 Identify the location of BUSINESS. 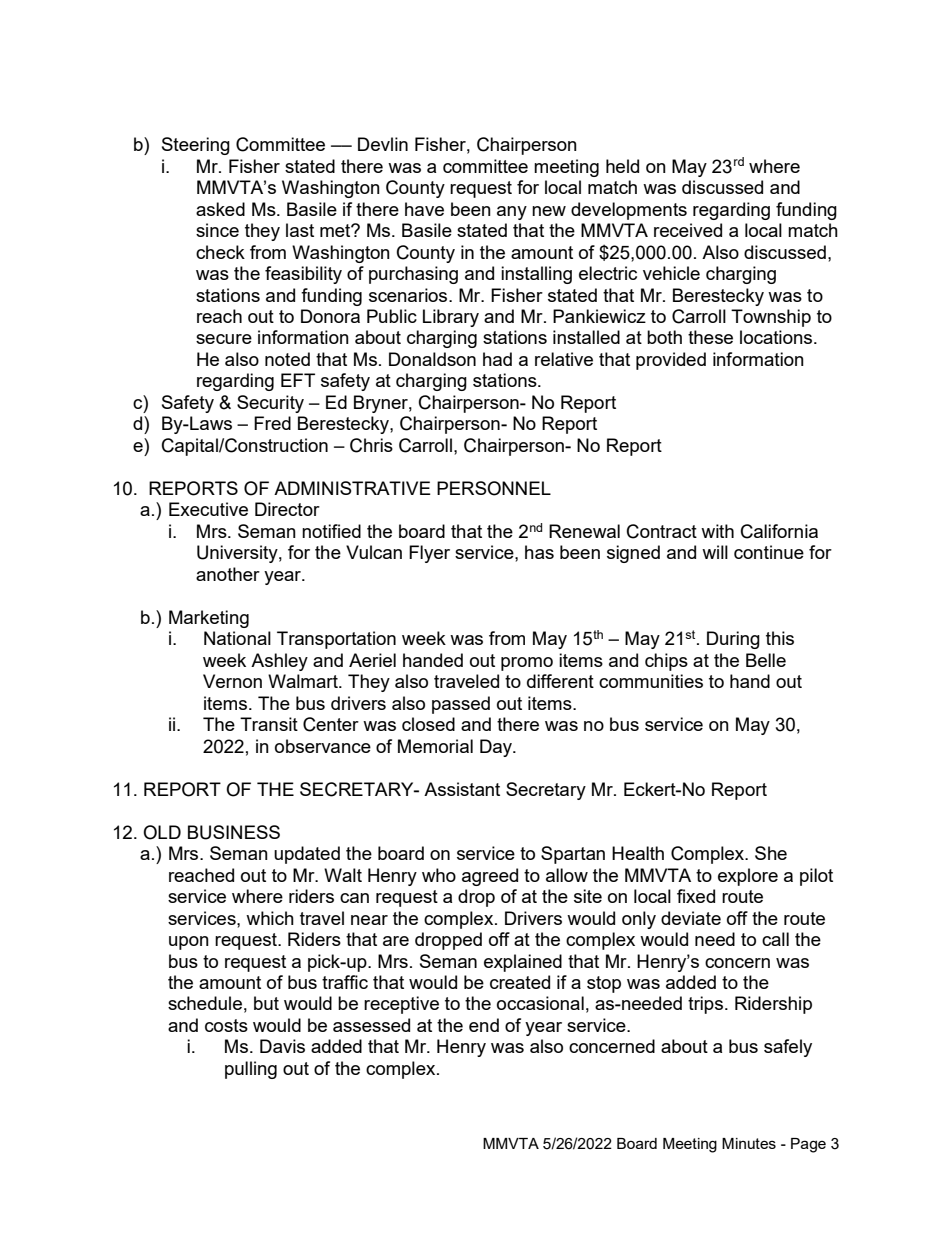
(234, 832).
